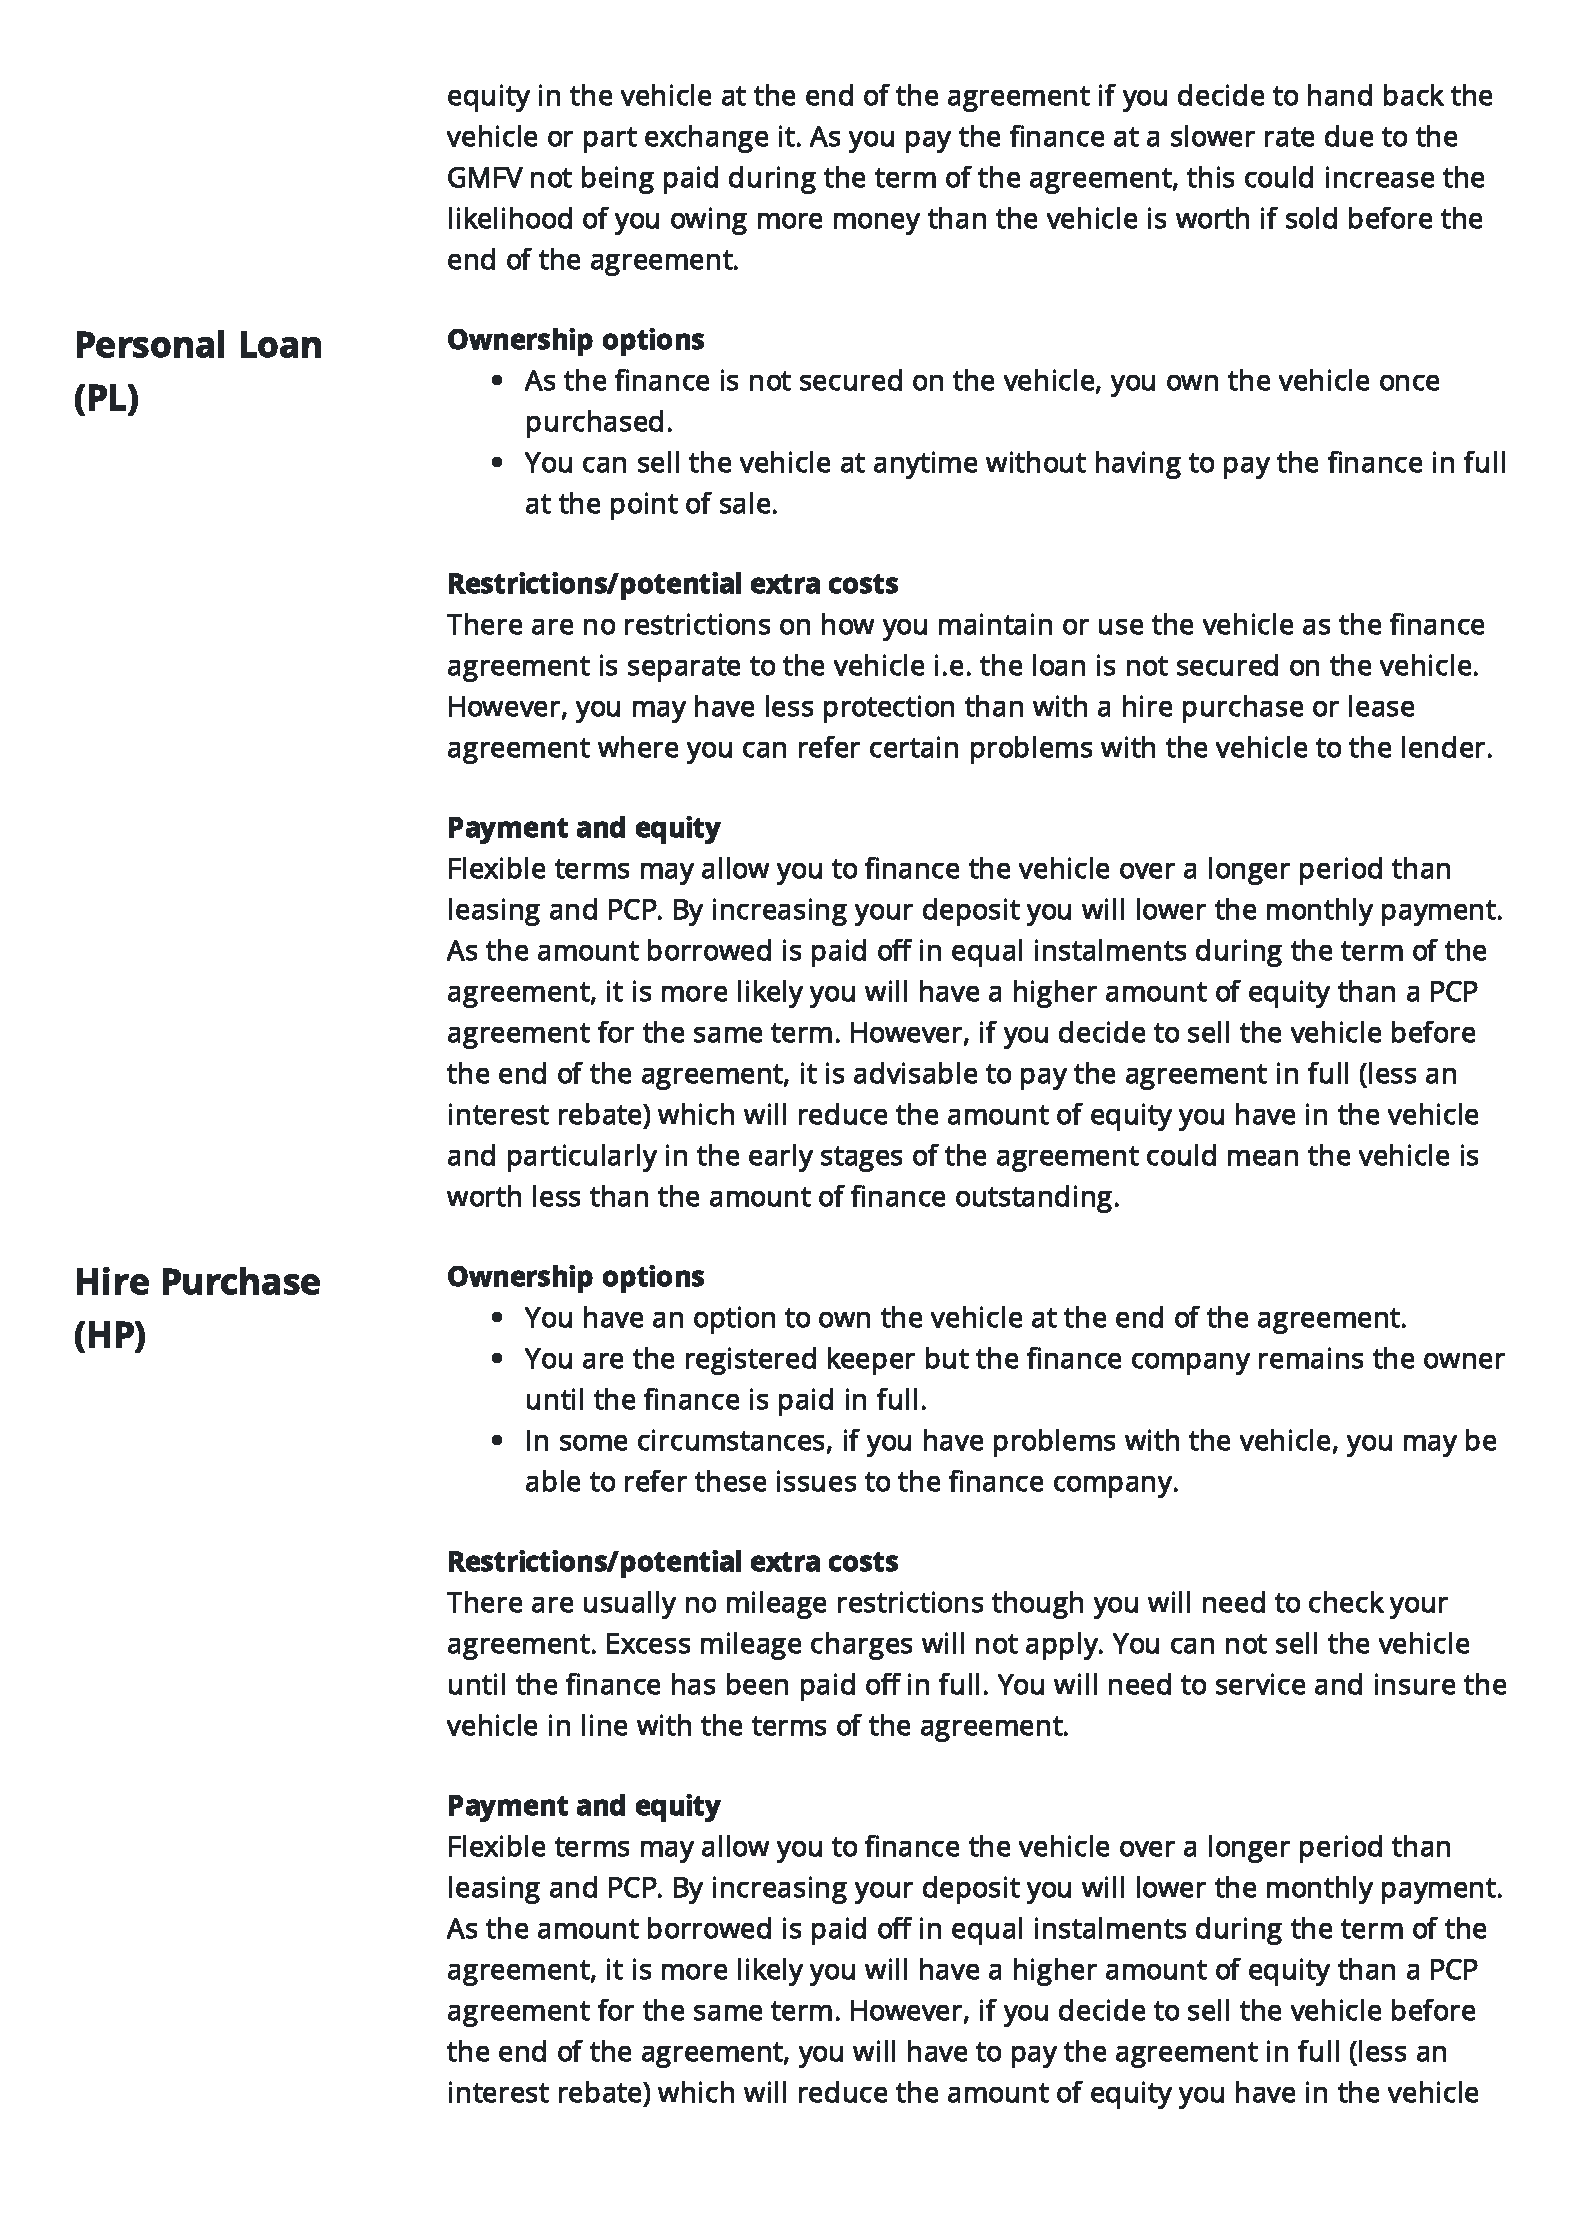 This document has width=1581, height=2237. Describe the element at coordinates (757, 1684) in the document. I see `been` at that location.
